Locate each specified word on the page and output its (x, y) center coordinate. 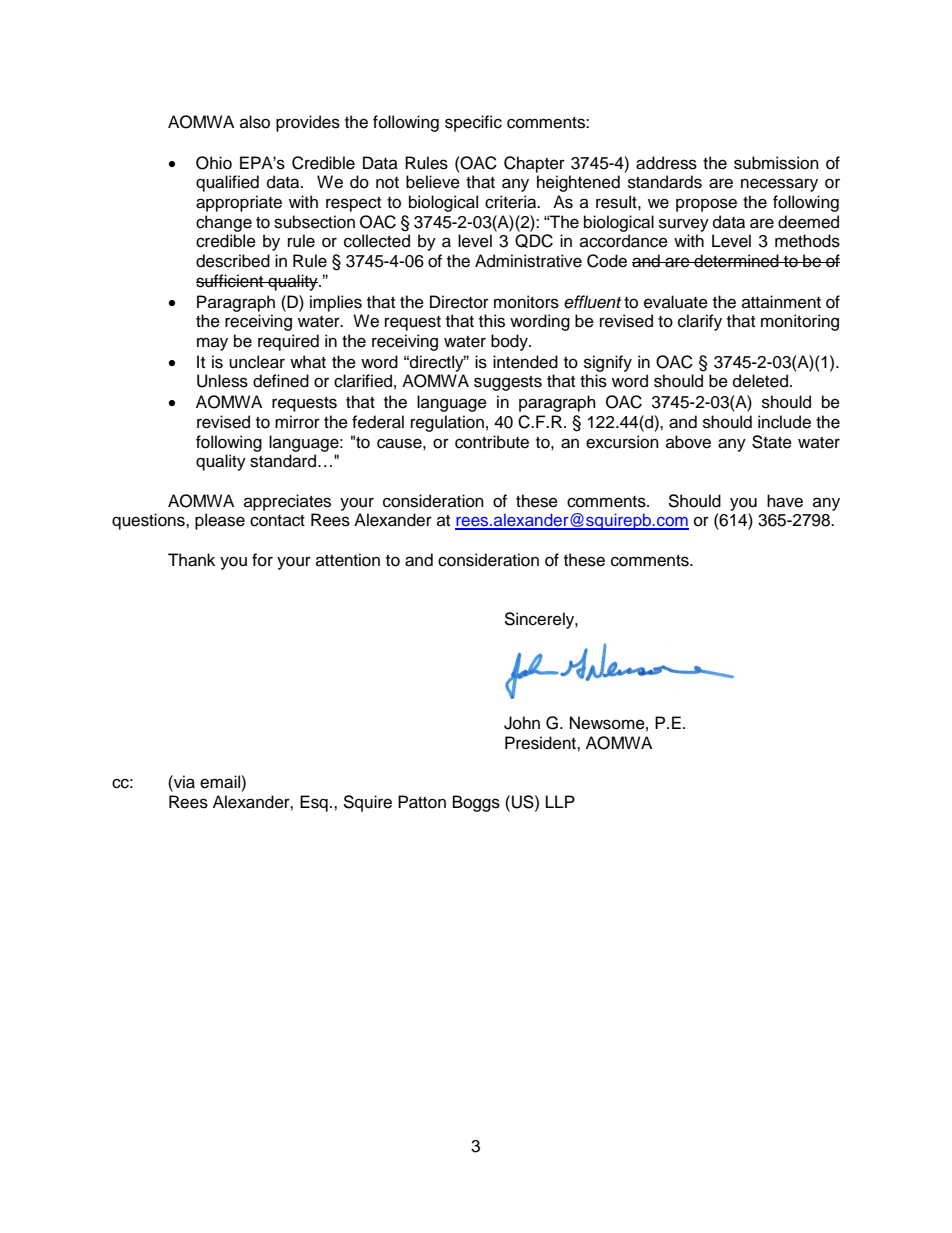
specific (473, 123)
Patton (422, 802)
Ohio (214, 163)
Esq (314, 803)
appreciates (287, 502)
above (688, 442)
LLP (560, 801)
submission (776, 163)
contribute (492, 442)
